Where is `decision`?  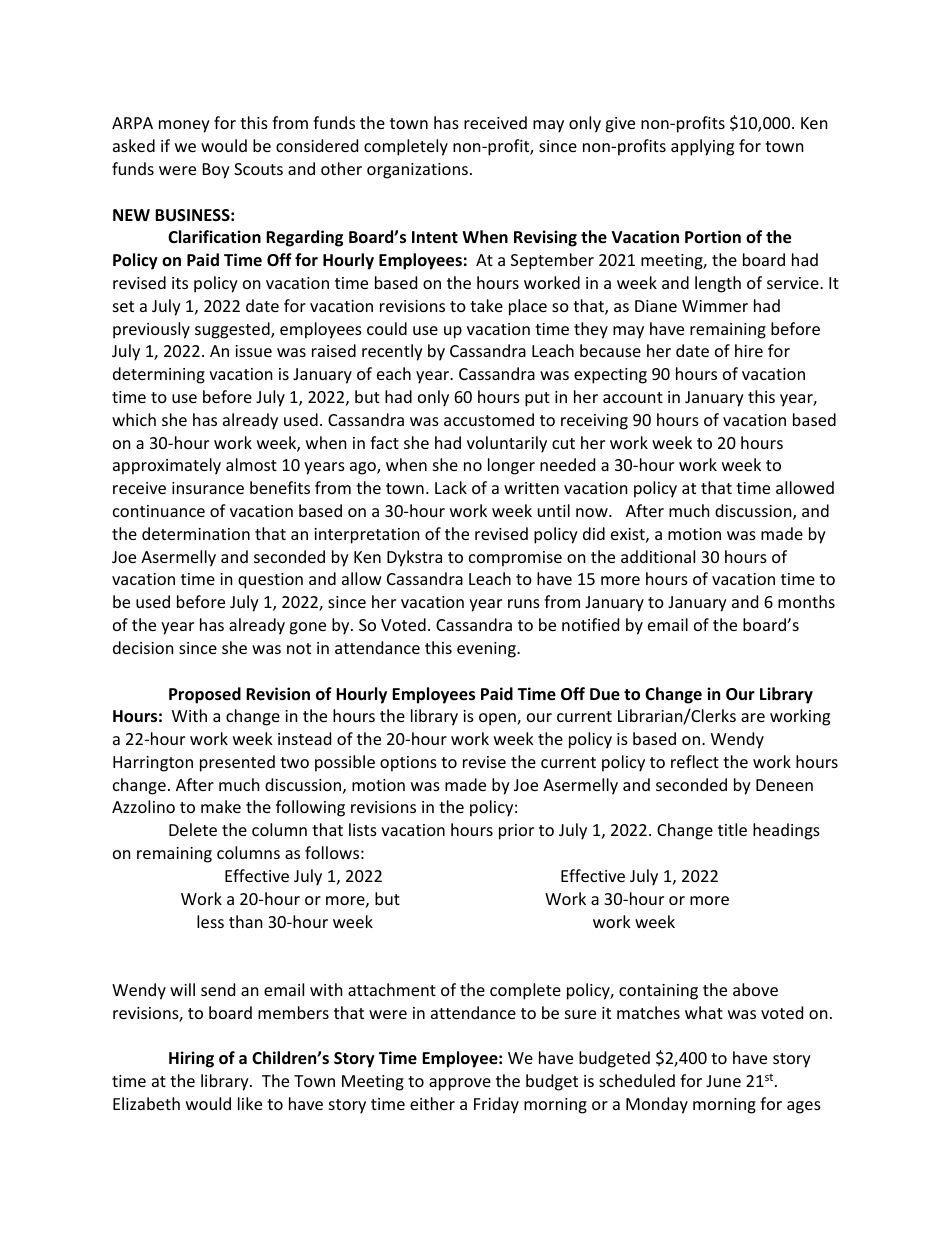 decision is located at coordinates (143, 647).
